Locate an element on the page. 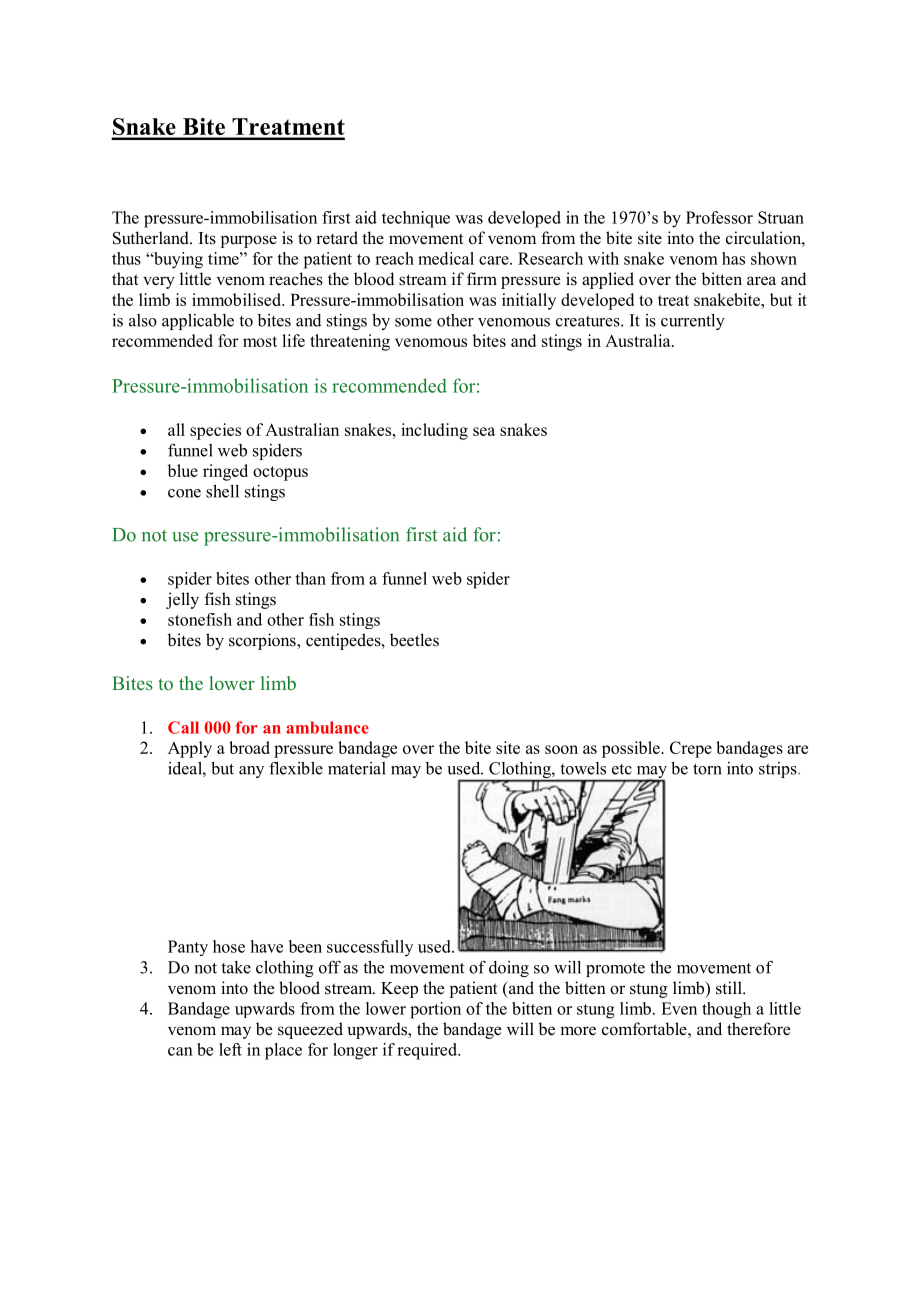 The width and height of the page is (924, 1307). torn is located at coordinates (707, 769).
